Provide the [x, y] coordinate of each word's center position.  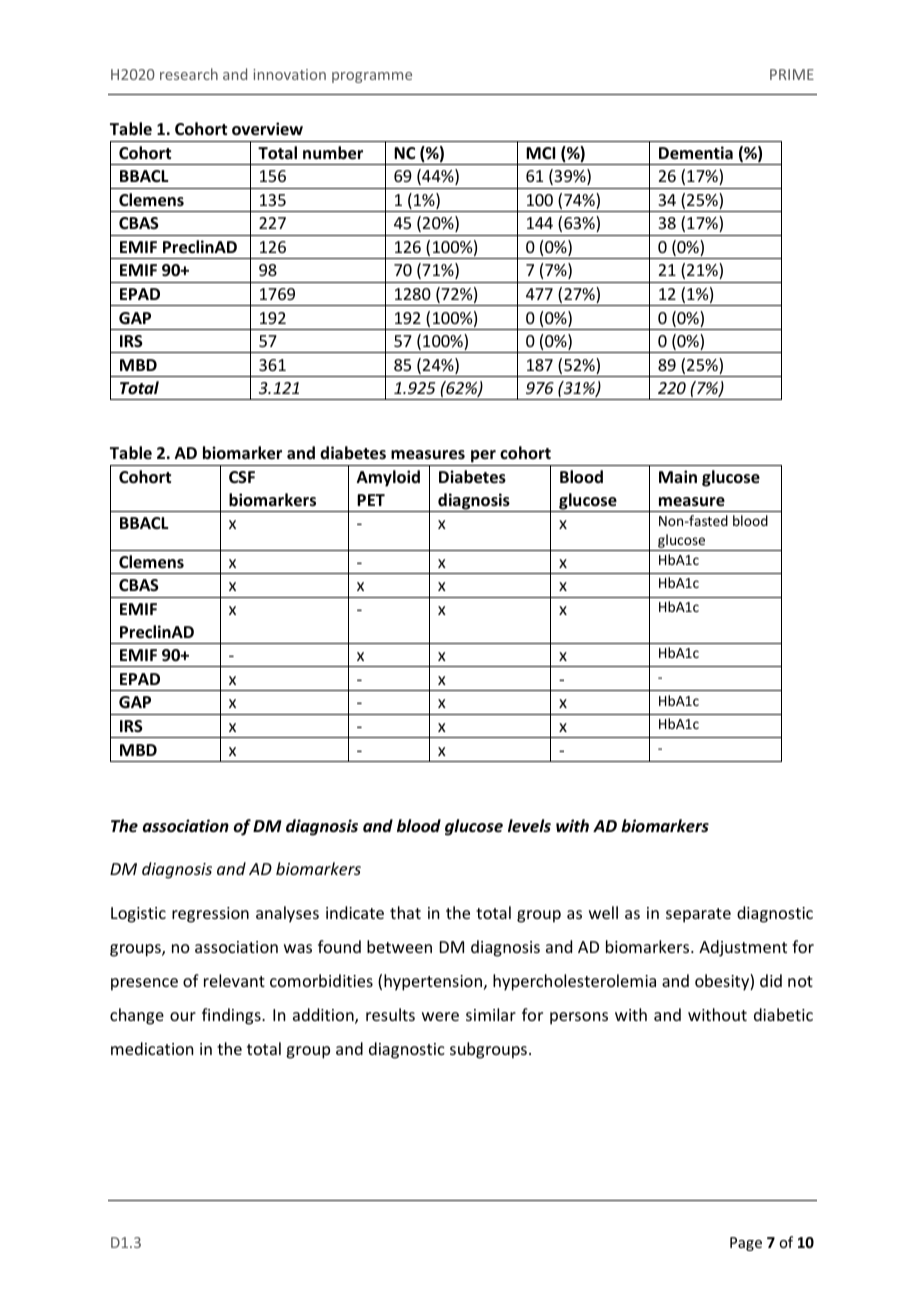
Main [678, 476]
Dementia [696, 153]
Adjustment [743, 948]
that [405, 912]
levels [529, 825]
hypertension [434, 982]
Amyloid [388, 478]
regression [210, 915]
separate [698, 915]
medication [152, 1048]
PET [371, 500]
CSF [242, 477]
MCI [540, 153]
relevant [234, 980]
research [189, 74]
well [603, 912]
